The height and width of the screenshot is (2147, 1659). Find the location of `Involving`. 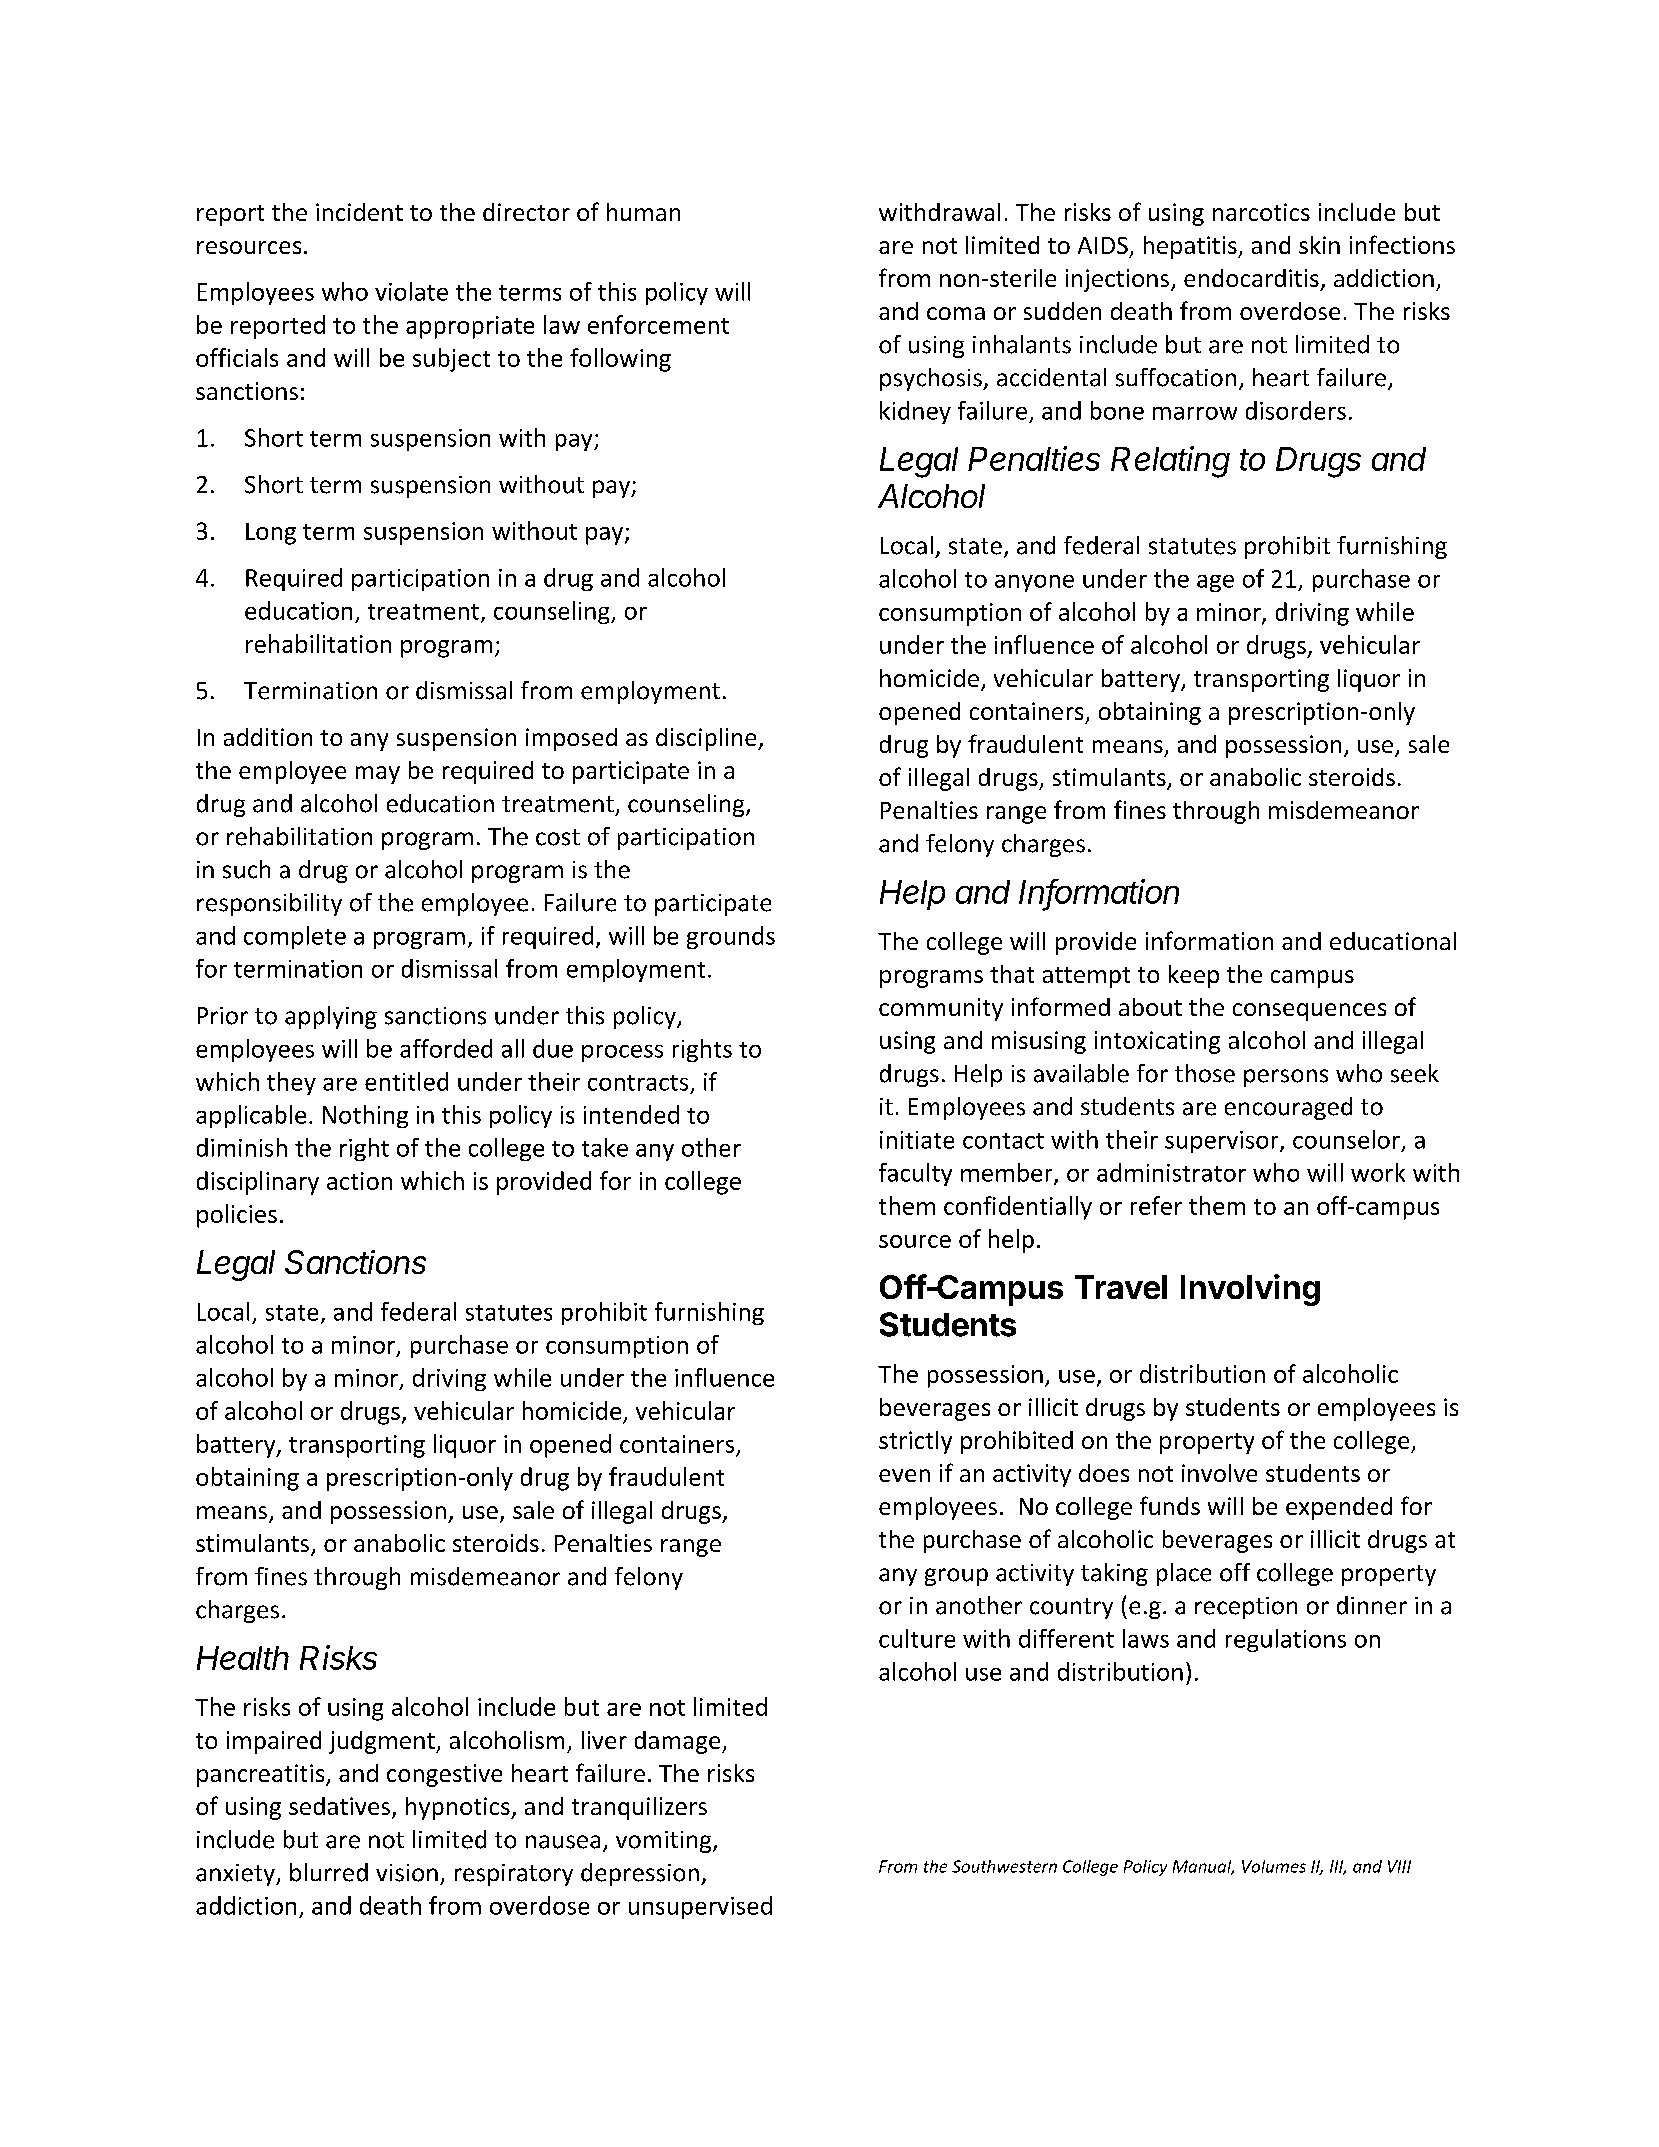

Involving is located at coordinates (1250, 1290).
